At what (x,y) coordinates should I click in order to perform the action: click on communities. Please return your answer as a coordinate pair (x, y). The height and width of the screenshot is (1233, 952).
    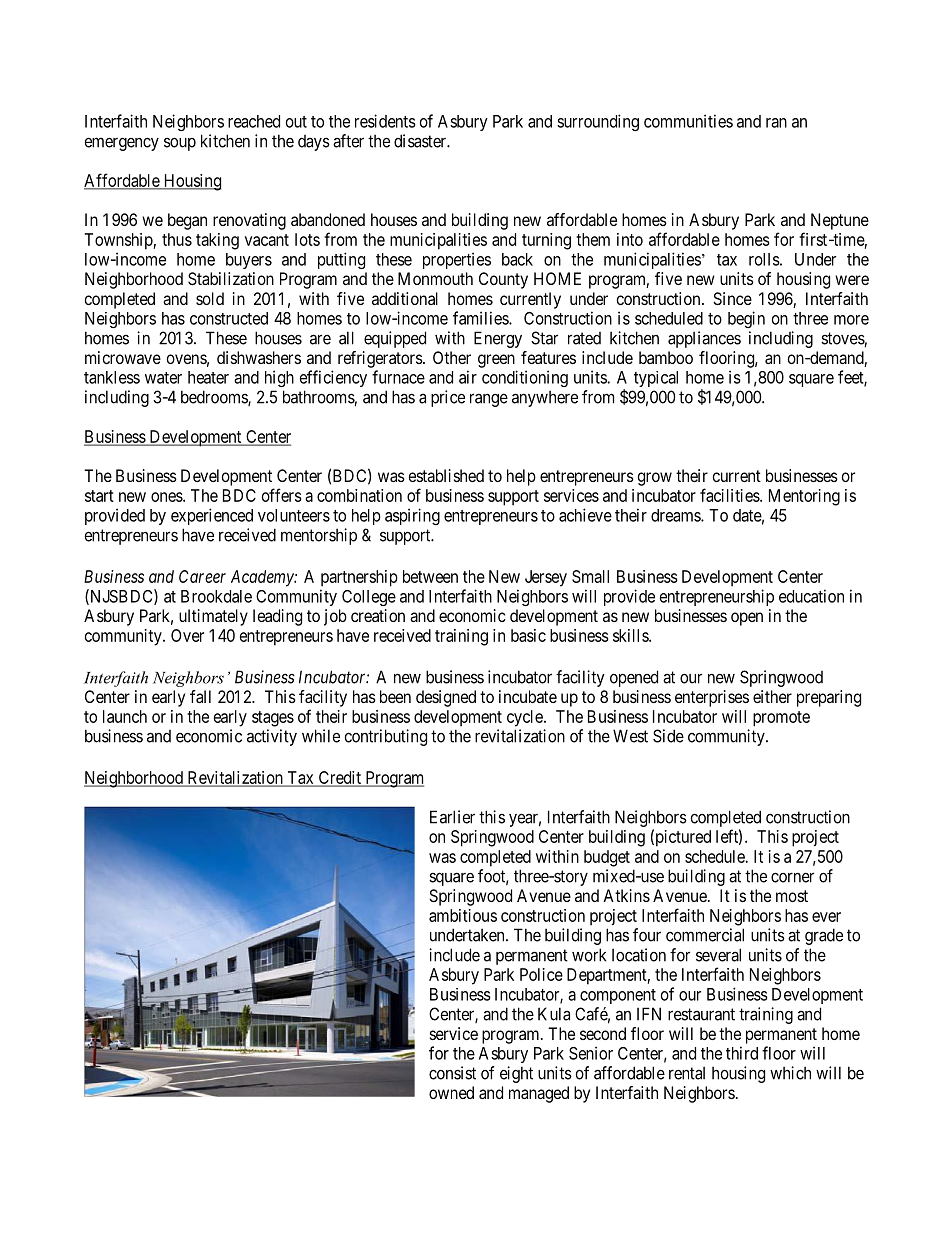
    Looking at the image, I should click on (688, 121).
